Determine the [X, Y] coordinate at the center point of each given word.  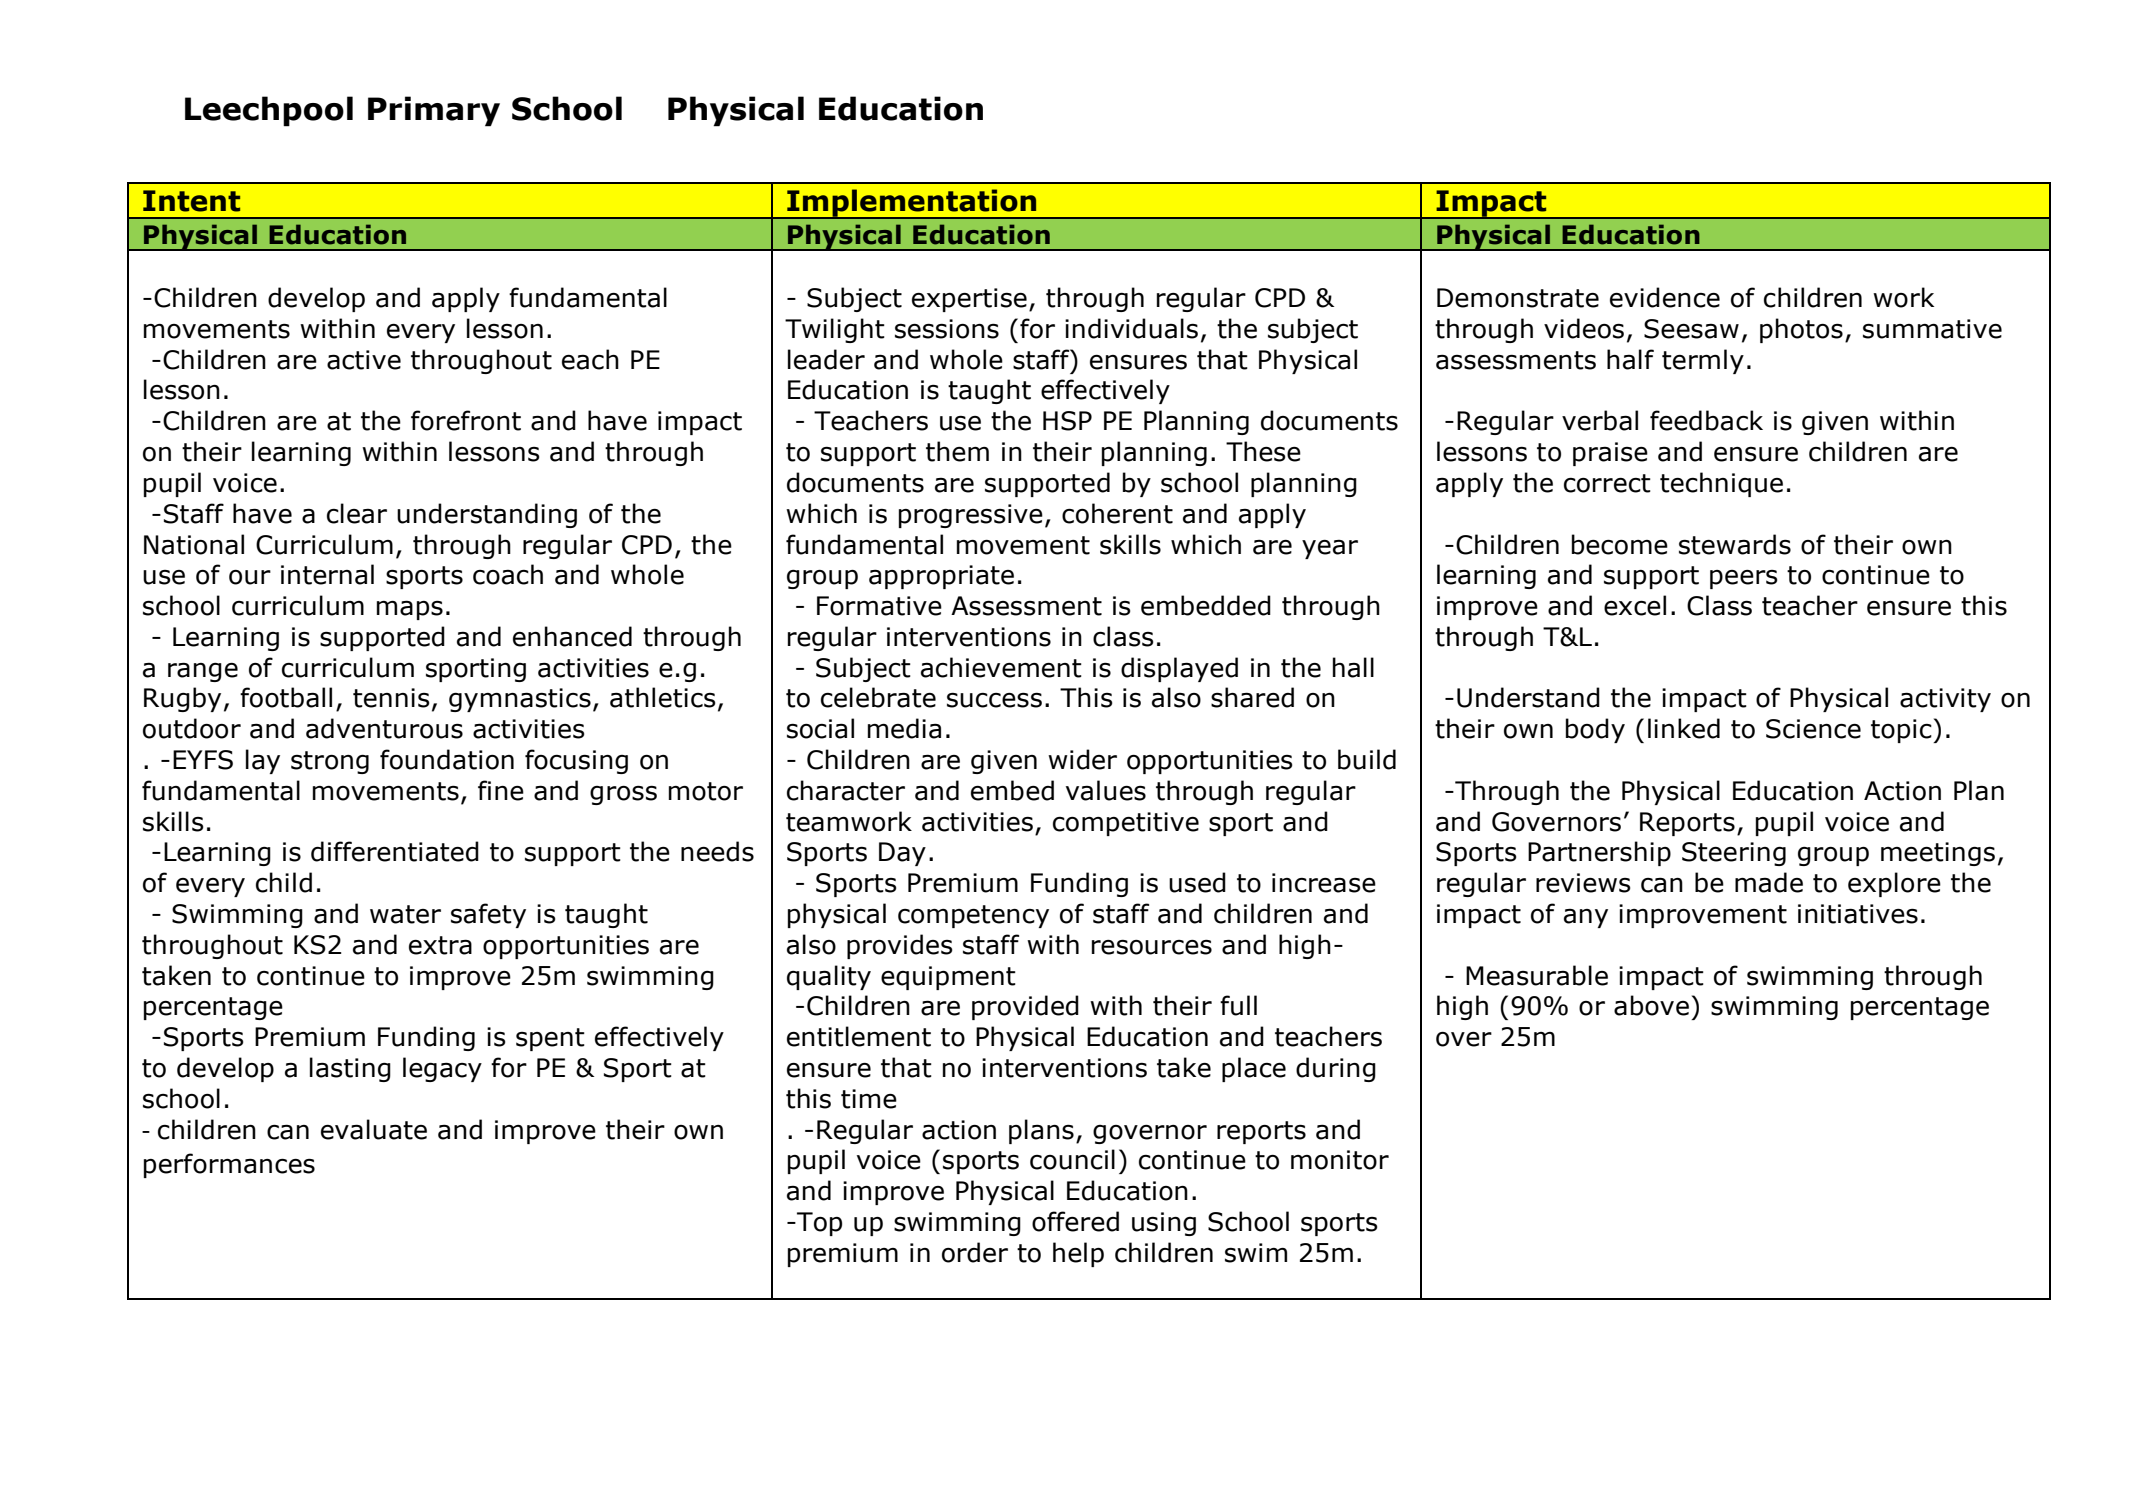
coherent [1117, 513]
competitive [1126, 824]
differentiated [395, 851]
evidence [1665, 297]
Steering [1734, 854]
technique [1721, 484]
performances [229, 1165]
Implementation [912, 204]
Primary [434, 111]
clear [357, 513]
